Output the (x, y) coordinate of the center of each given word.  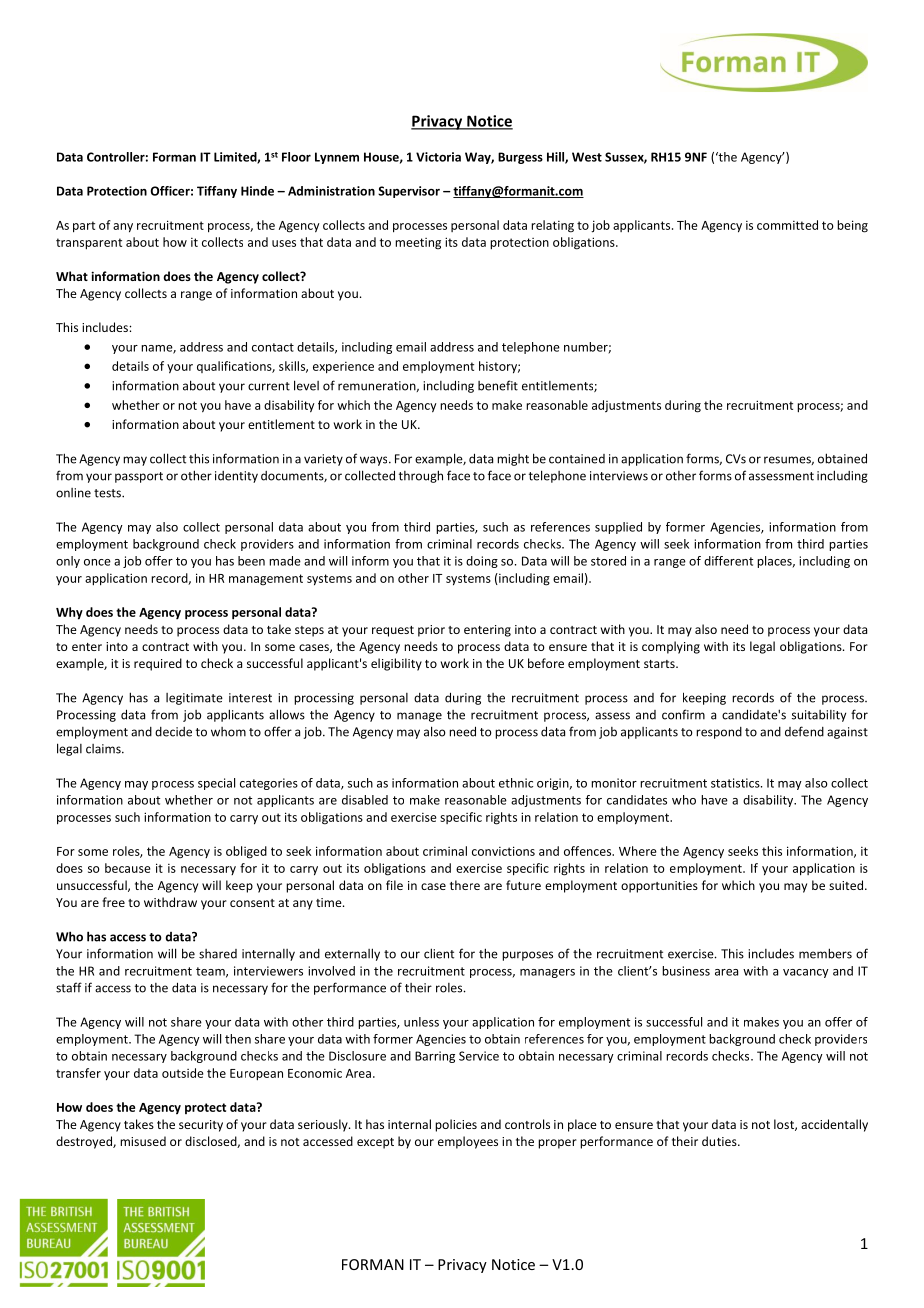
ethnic (516, 783)
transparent (89, 244)
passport (139, 477)
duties (720, 1141)
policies (456, 1125)
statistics (736, 783)
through (421, 476)
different (728, 561)
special (216, 784)
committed (787, 225)
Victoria (438, 157)
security (201, 1126)
